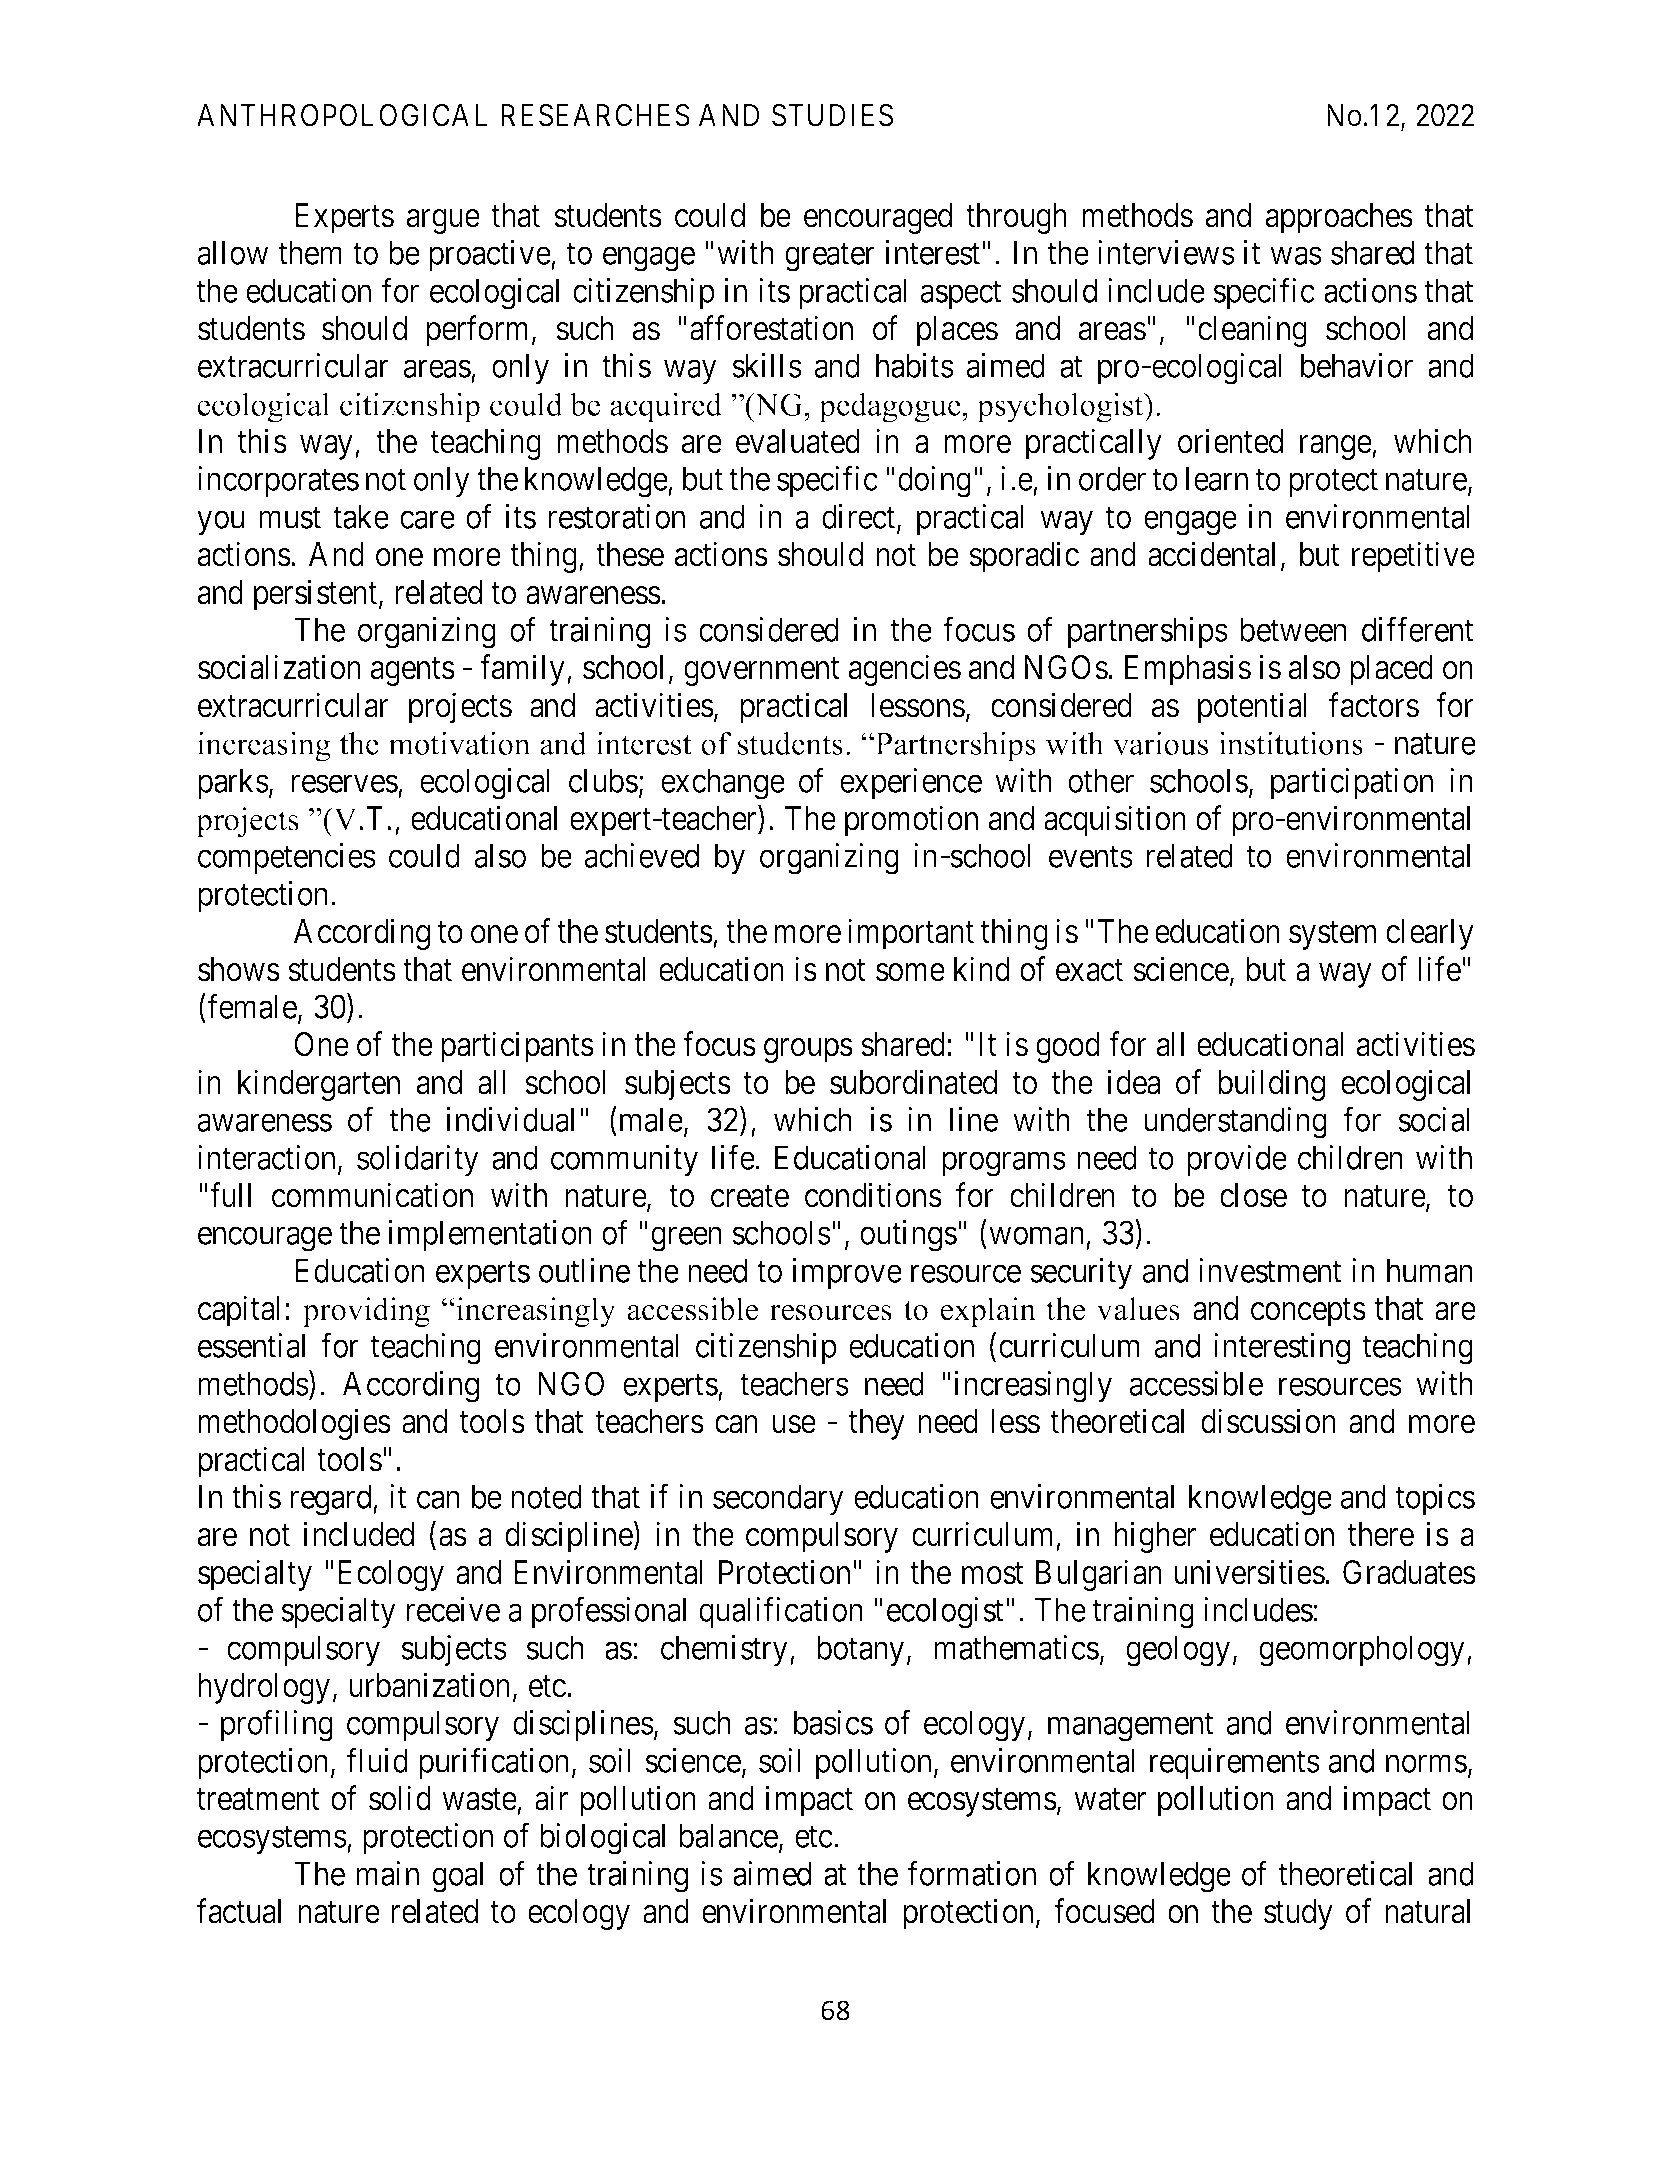  Describe the element at coordinates (728, 1835) in the screenshot. I see `balance` at that location.
